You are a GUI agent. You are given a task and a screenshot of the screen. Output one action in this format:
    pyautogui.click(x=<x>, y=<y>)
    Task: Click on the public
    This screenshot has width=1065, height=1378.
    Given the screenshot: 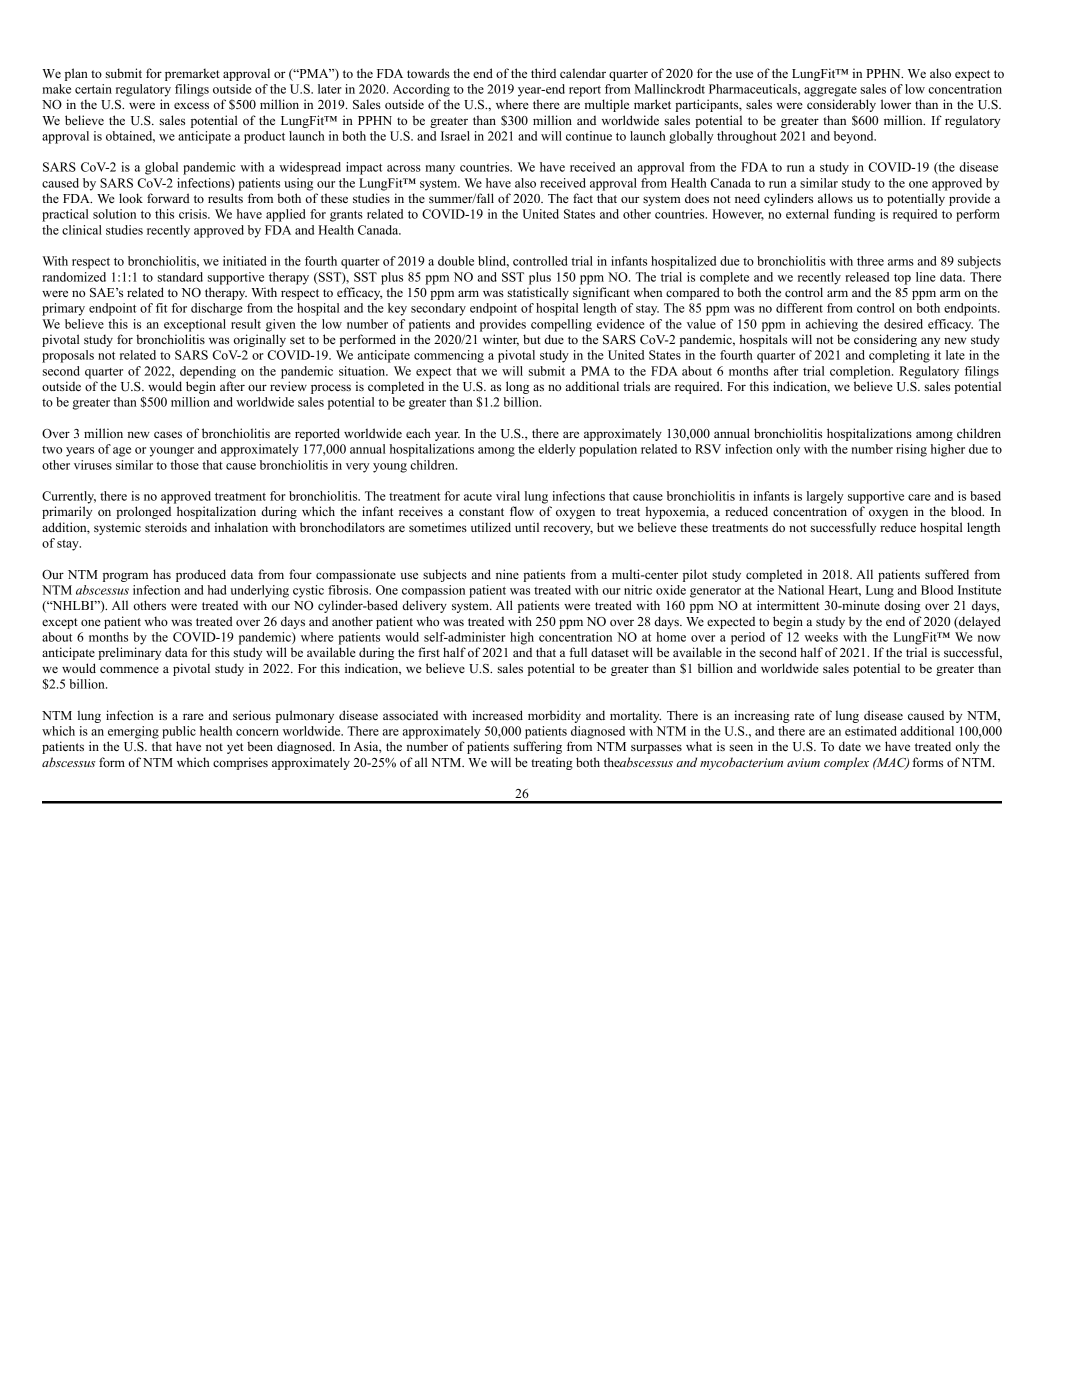 What is the action you would take?
    pyautogui.click(x=179, y=732)
